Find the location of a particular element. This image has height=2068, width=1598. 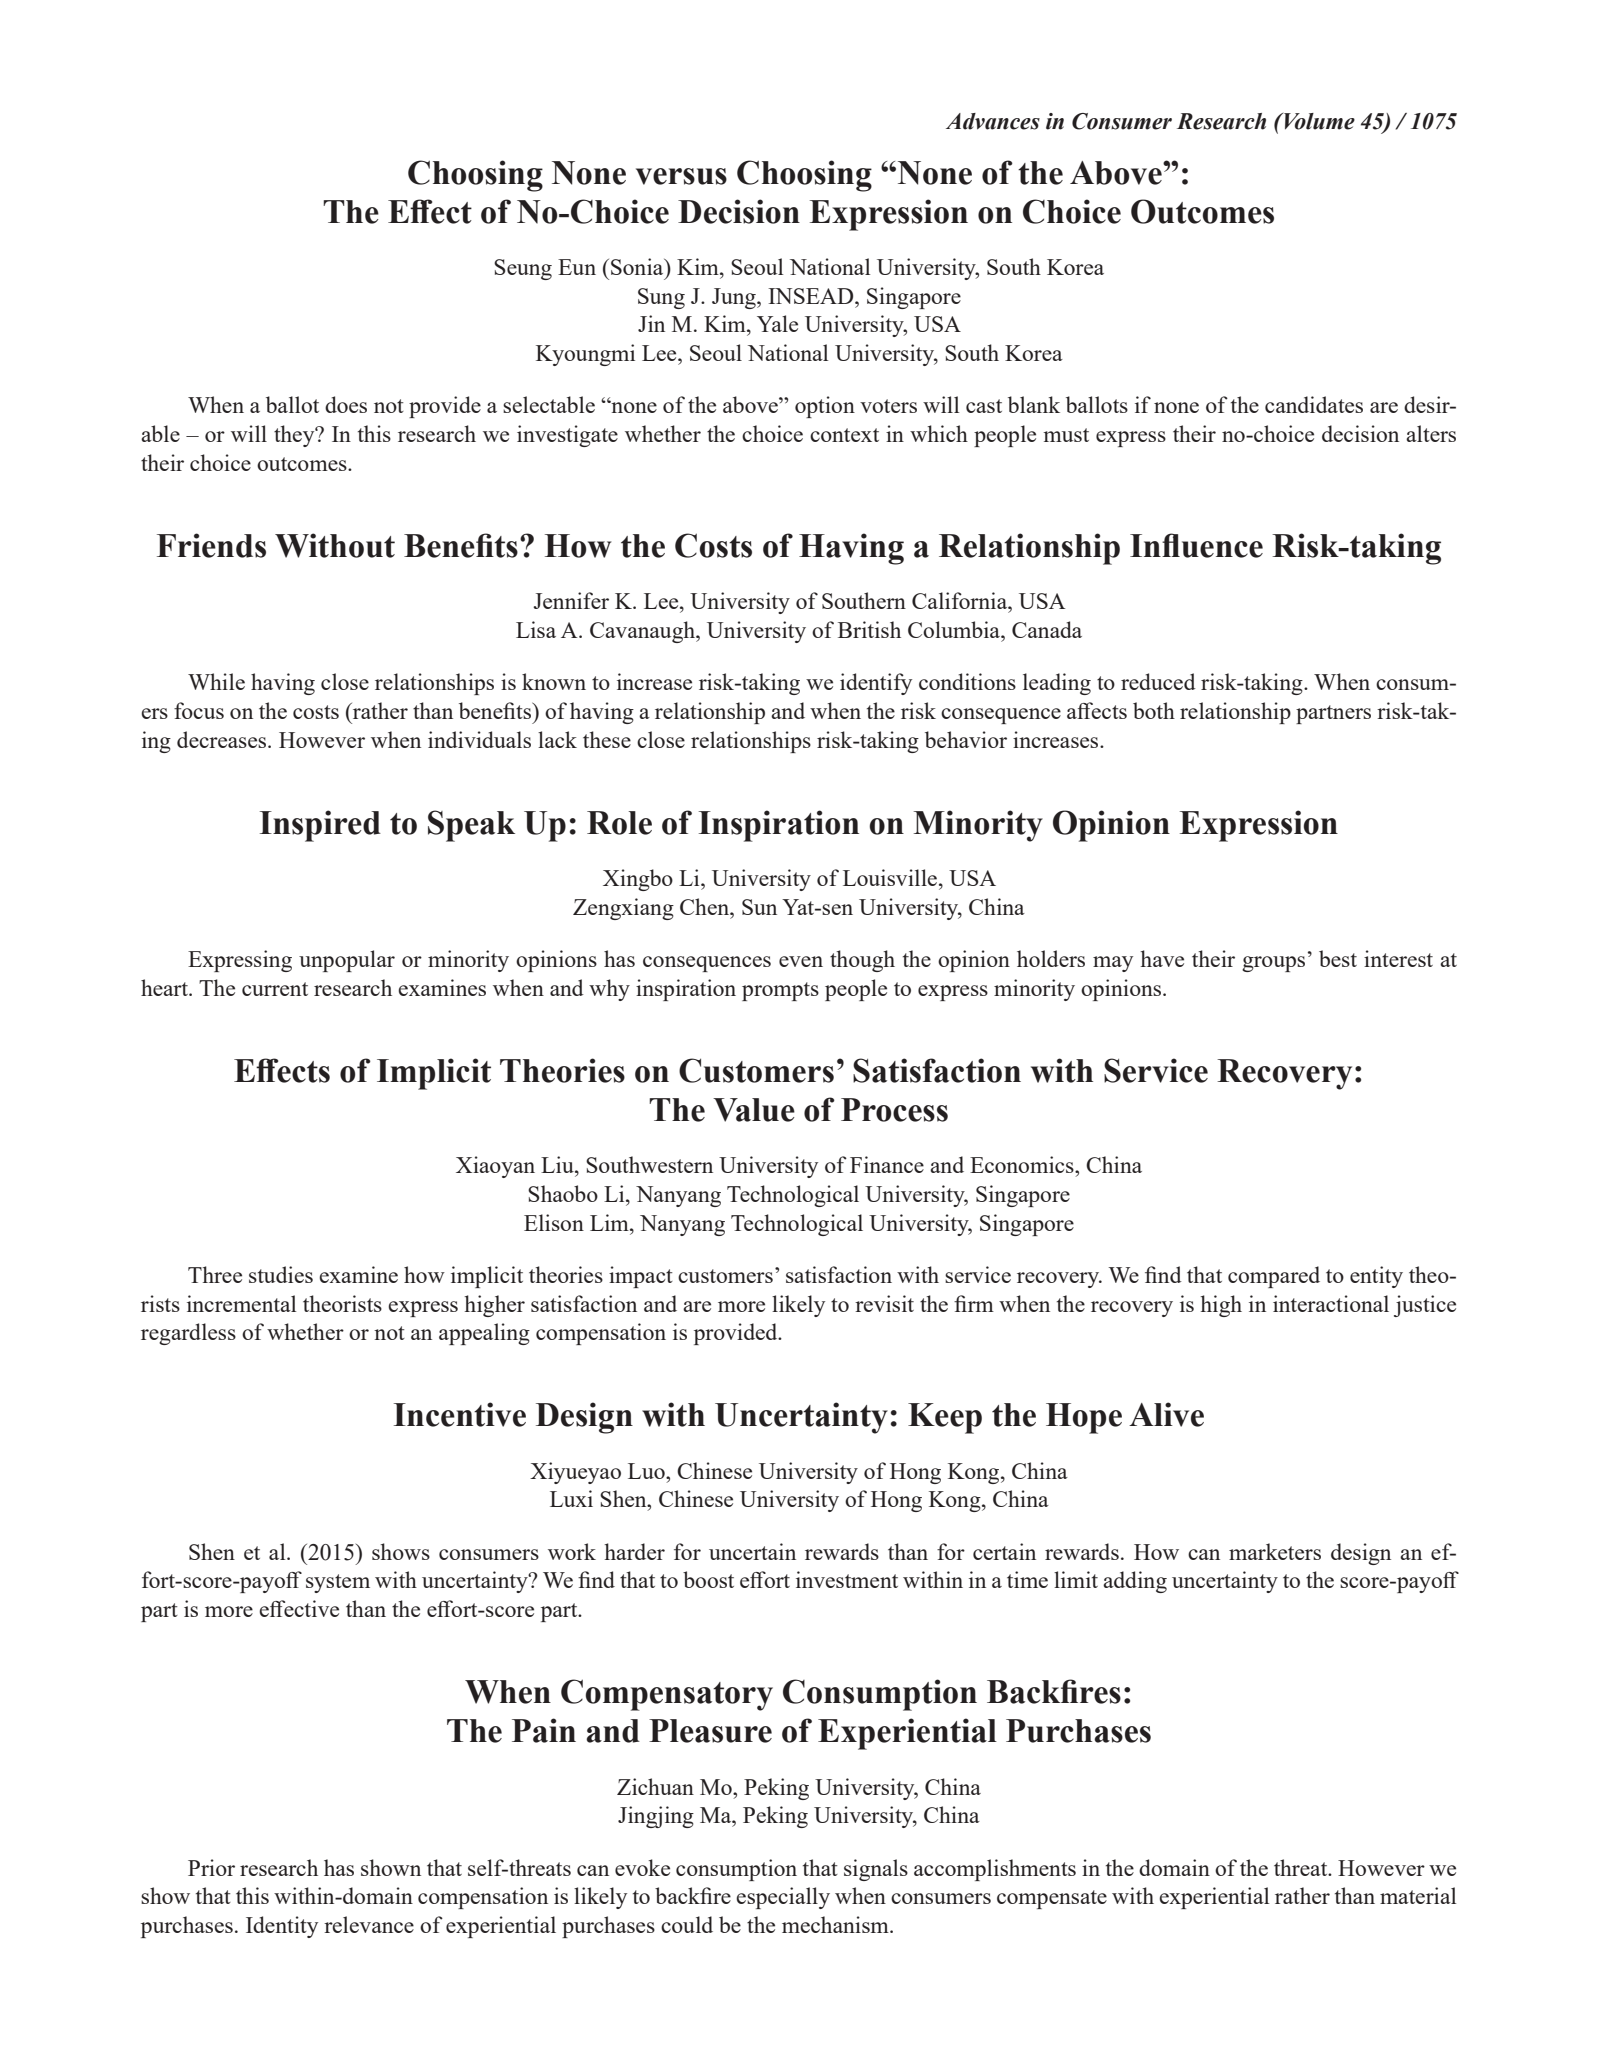

groups is located at coordinates (1273, 964).
